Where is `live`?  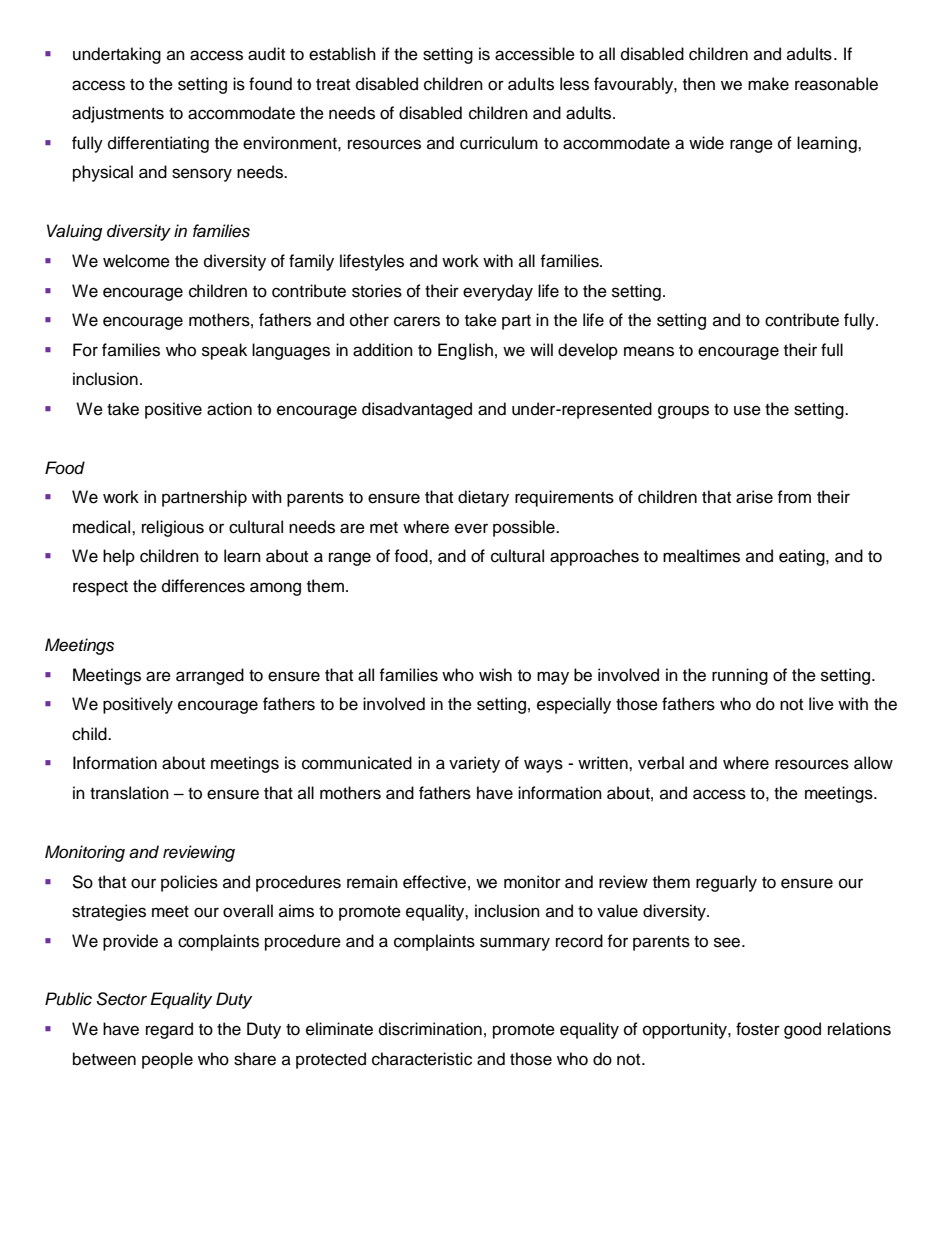
live is located at coordinates (821, 704).
